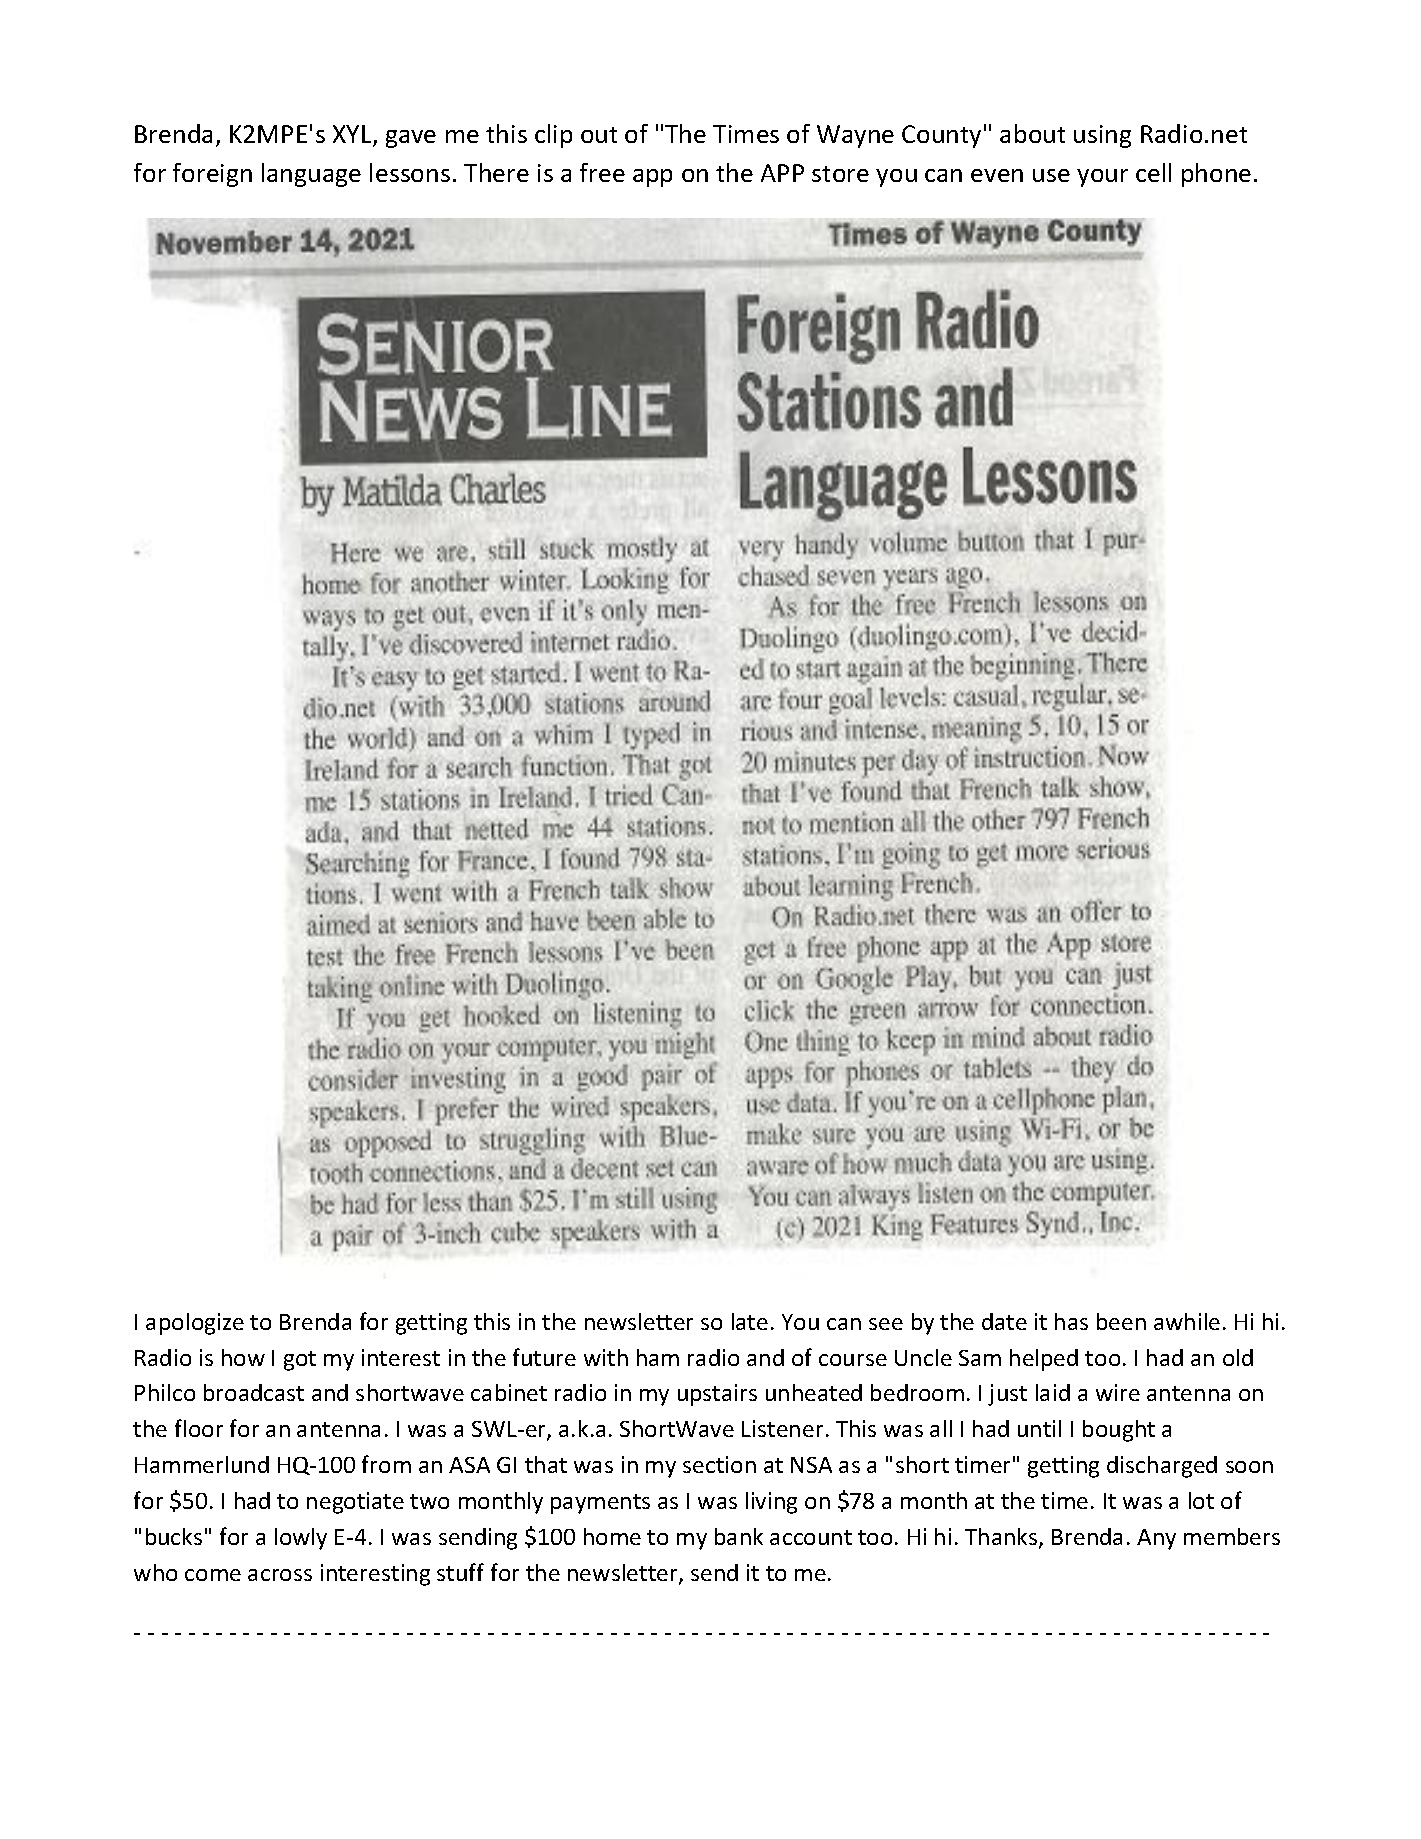 Image resolution: width=1421 pixels, height=1839 pixels. Describe the element at coordinates (750, 1321) in the image. I see `late` at that location.
